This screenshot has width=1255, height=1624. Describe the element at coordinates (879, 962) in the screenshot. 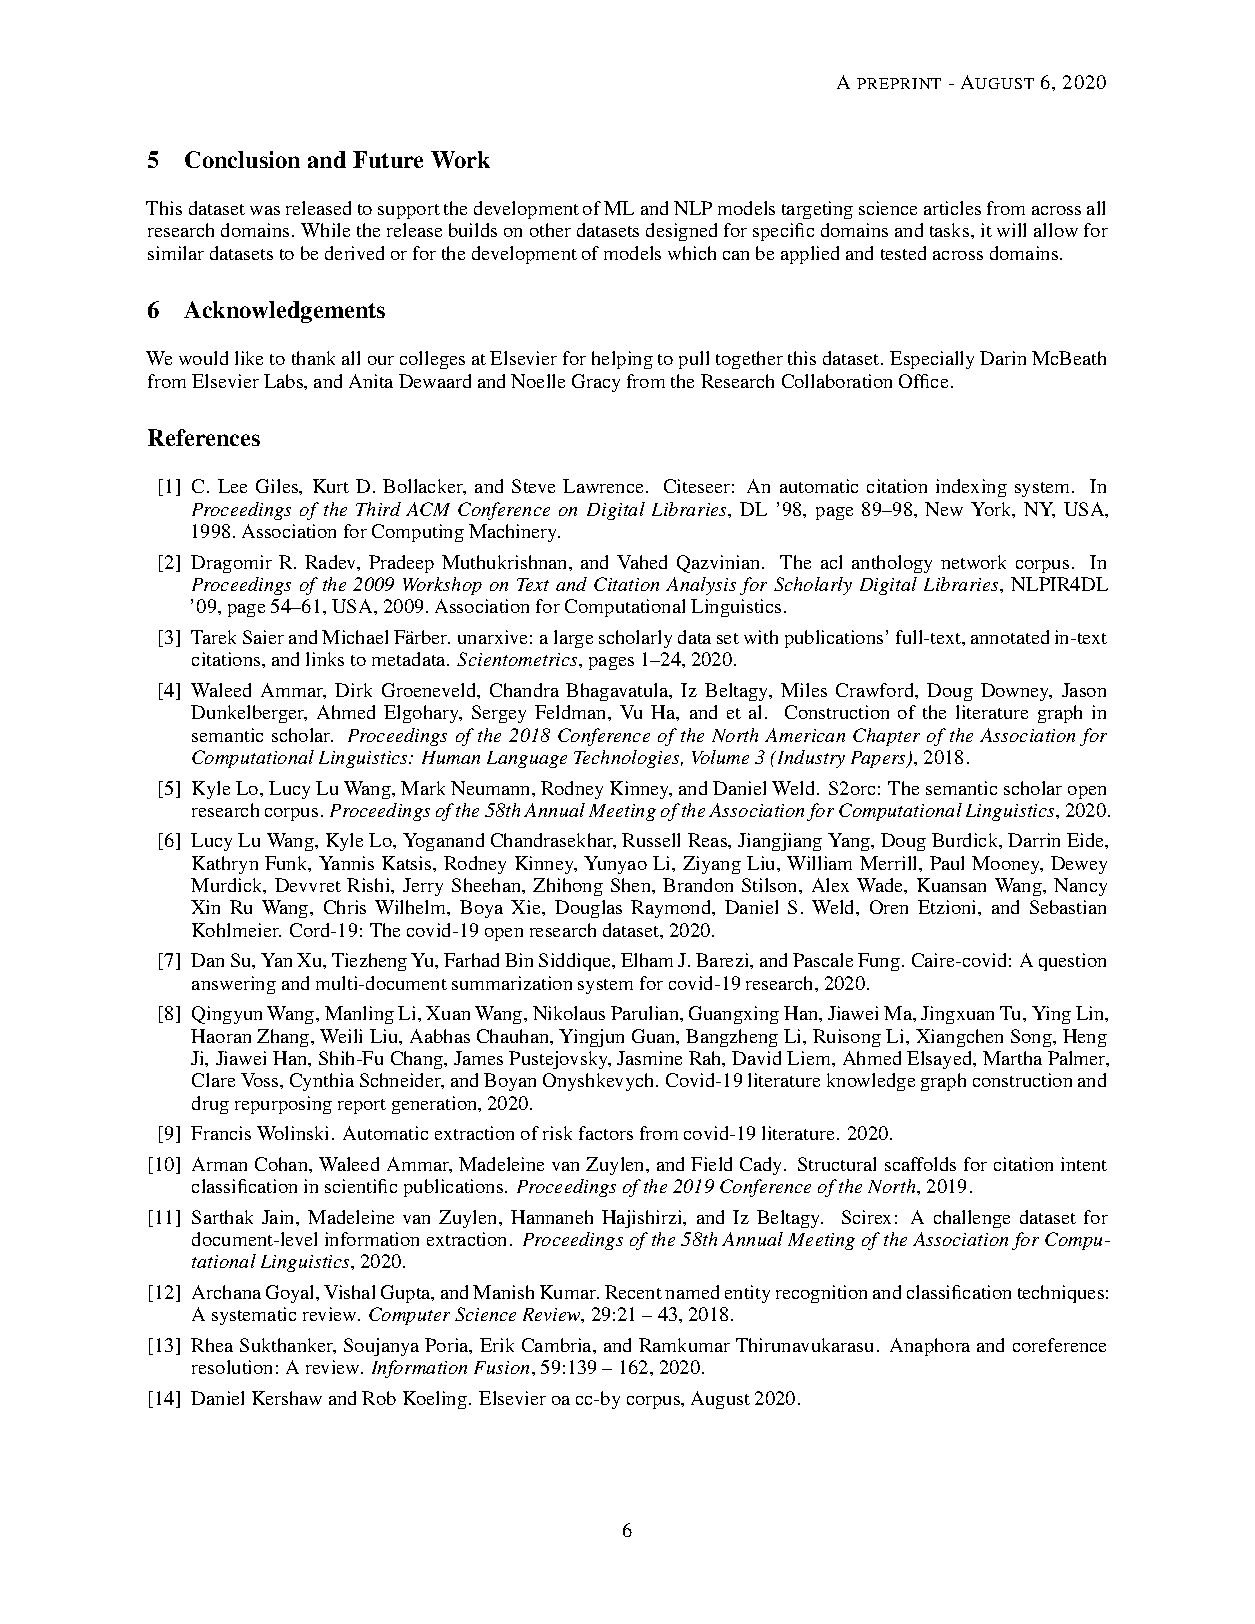

I see `Fung` at that location.
